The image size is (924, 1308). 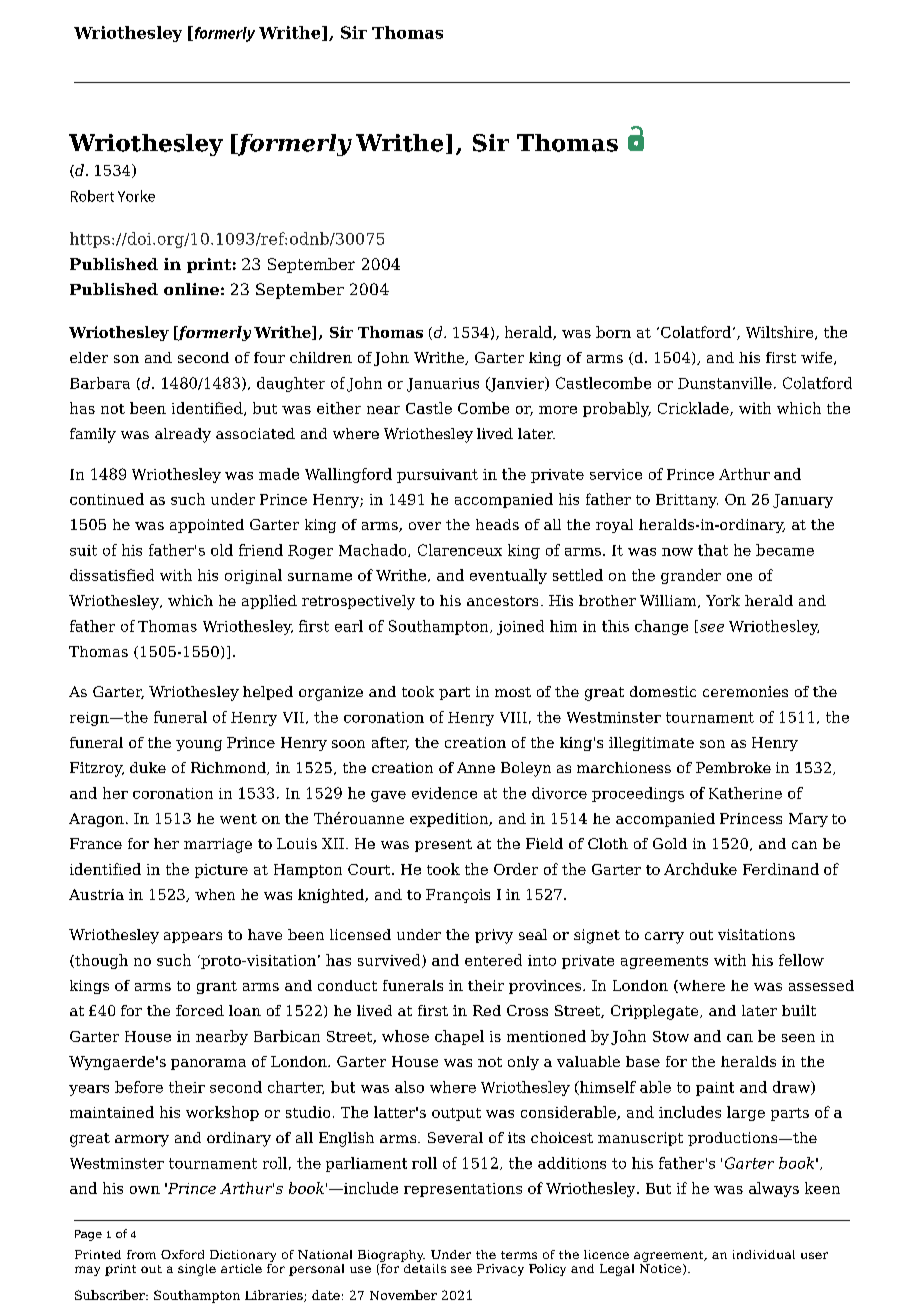 I want to click on dissatisfied, so click(x=112, y=575).
